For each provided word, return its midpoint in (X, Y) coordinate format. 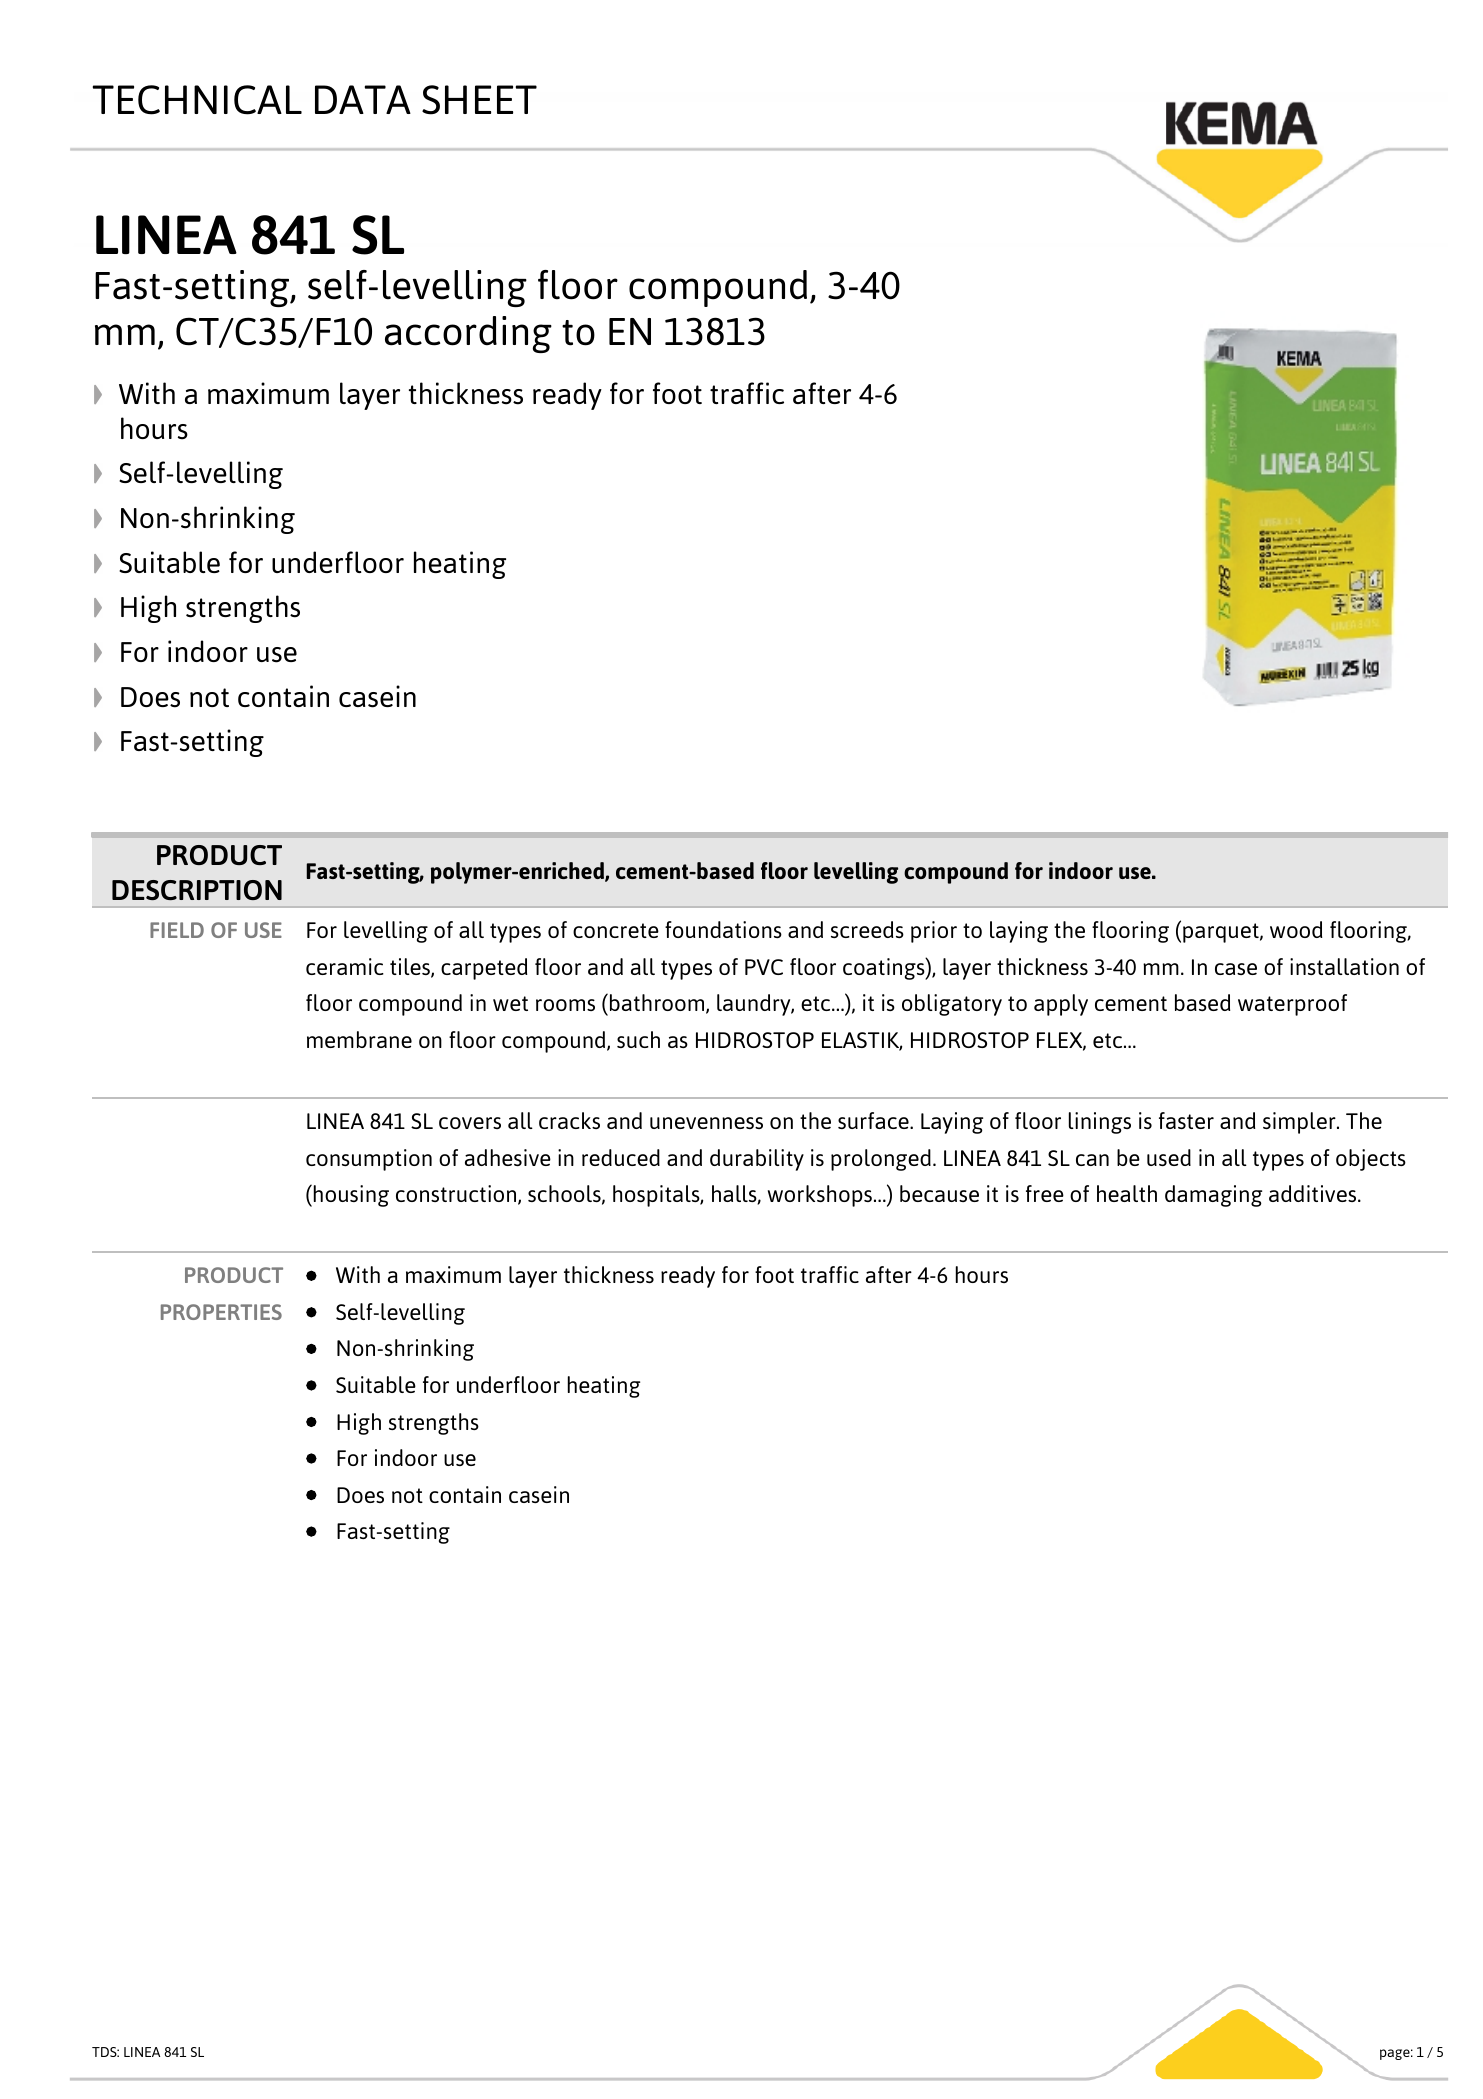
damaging (1213, 1196)
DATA (363, 99)
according (468, 334)
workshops (820, 1196)
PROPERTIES (221, 1312)
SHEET (479, 100)
